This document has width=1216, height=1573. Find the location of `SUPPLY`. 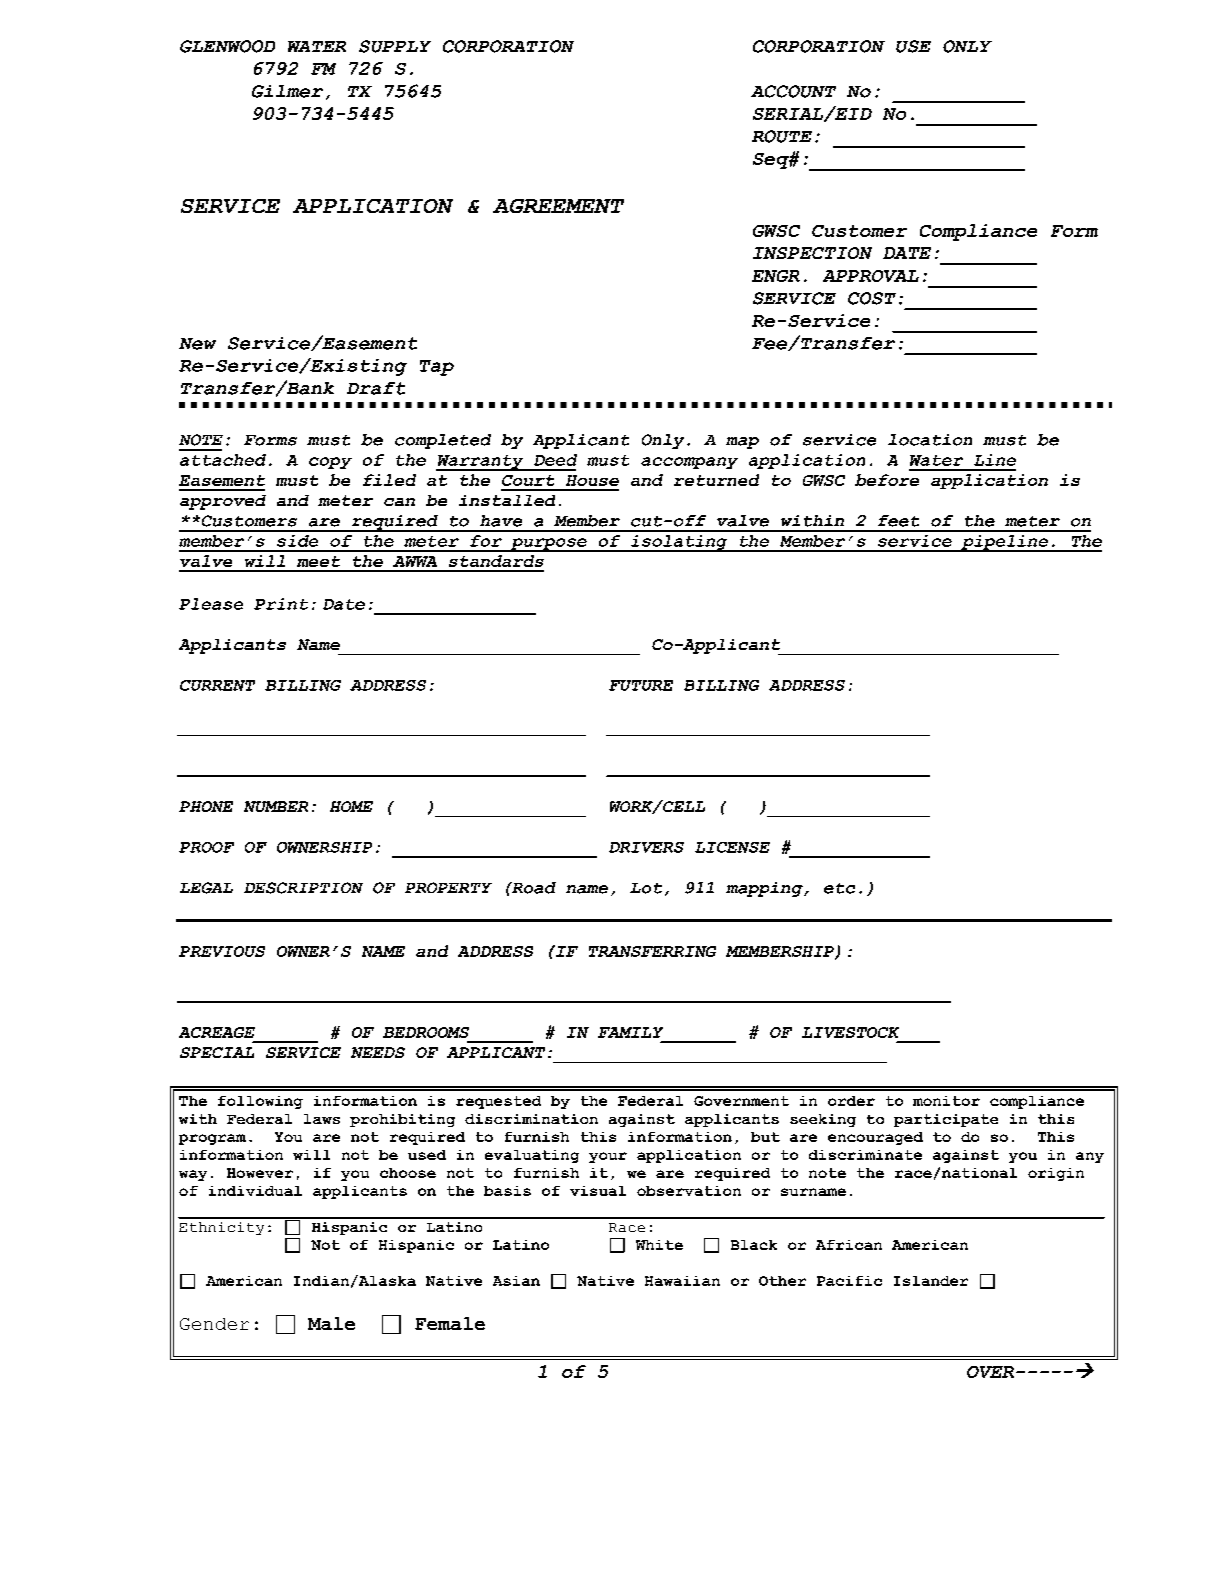

SUPPLY is located at coordinates (395, 46).
